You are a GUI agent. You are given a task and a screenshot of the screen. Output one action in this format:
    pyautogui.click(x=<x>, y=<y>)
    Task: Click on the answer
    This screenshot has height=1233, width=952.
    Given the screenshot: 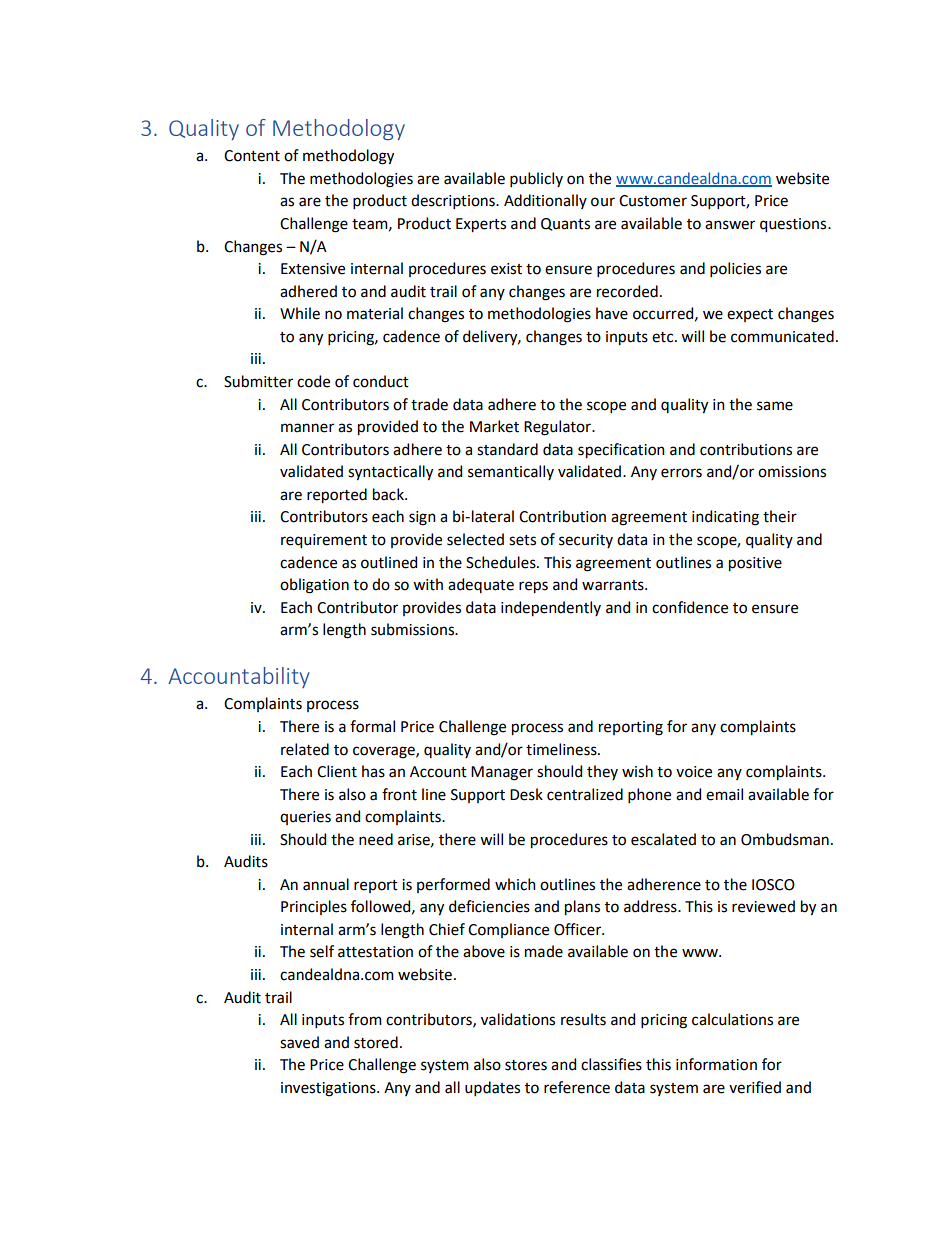 What is the action you would take?
    pyautogui.click(x=730, y=225)
